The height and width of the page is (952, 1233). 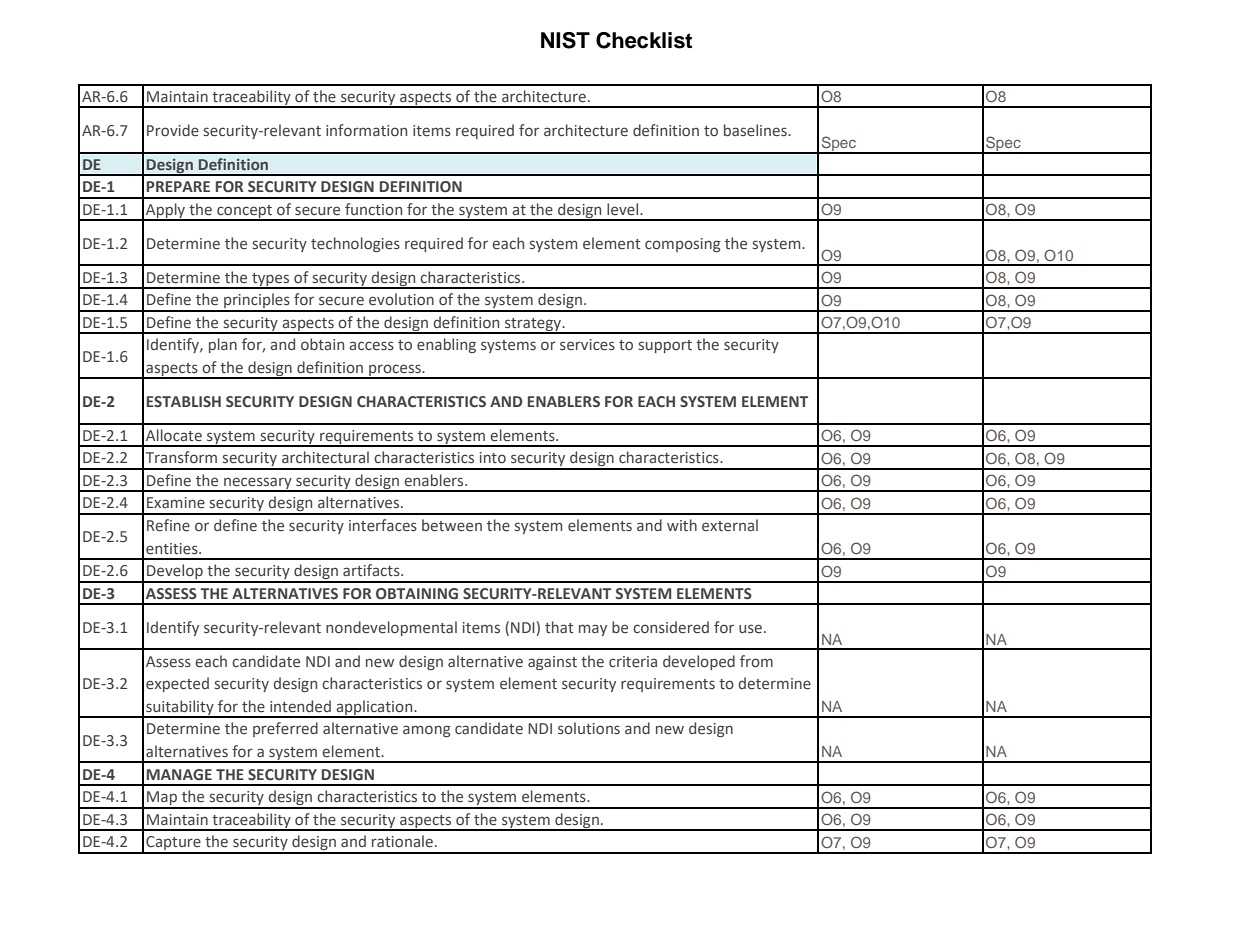 What do you see at coordinates (257, 302) in the page?
I see `principles` at bounding box center [257, 302].
